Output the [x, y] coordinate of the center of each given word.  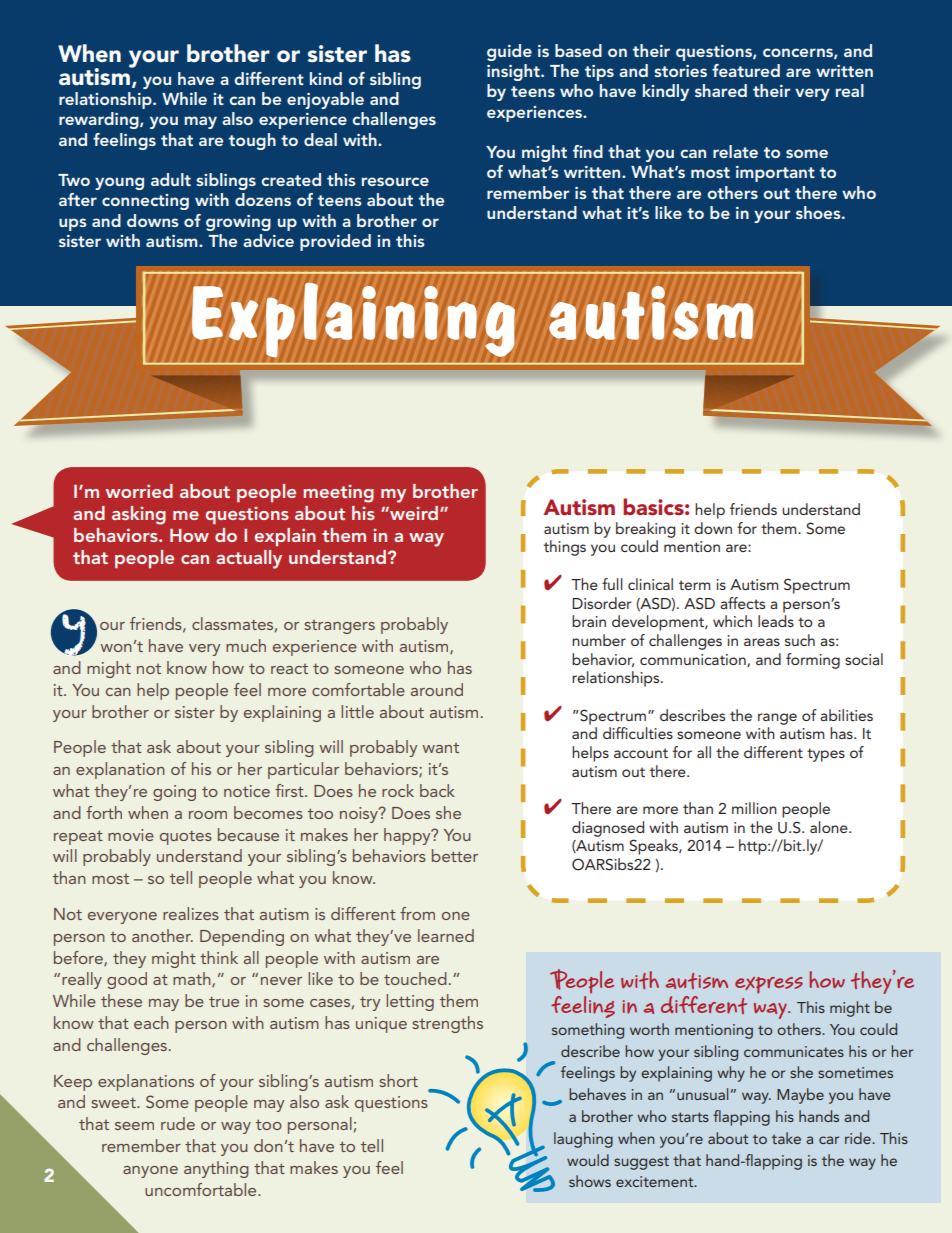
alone [830, 827]
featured [746, 70]
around [437, 689]
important [775, 174]
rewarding [100, 120]
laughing [583, 1140]
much [246, 645]
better [455, 855]
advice [268, 240]
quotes [186, 838]
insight [514, 72]
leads [776, 621]
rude [178, 1123]
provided [335, 242]
